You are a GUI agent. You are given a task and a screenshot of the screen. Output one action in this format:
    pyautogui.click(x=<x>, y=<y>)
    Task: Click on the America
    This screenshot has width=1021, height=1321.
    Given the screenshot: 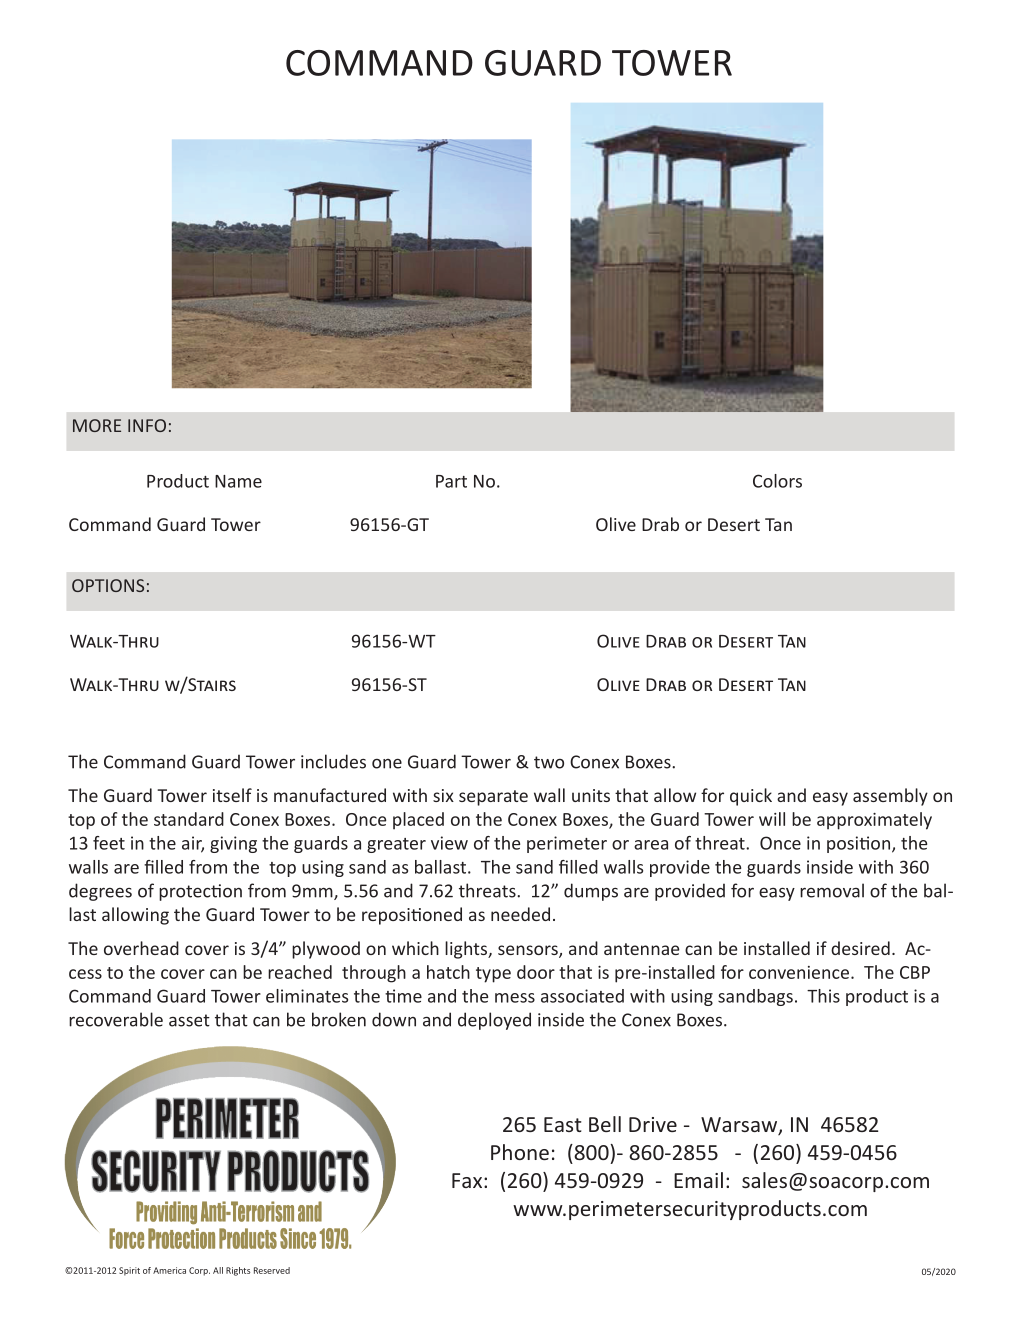 What is the action you would take?
    pyautogui.click(x=169, y=1270)
